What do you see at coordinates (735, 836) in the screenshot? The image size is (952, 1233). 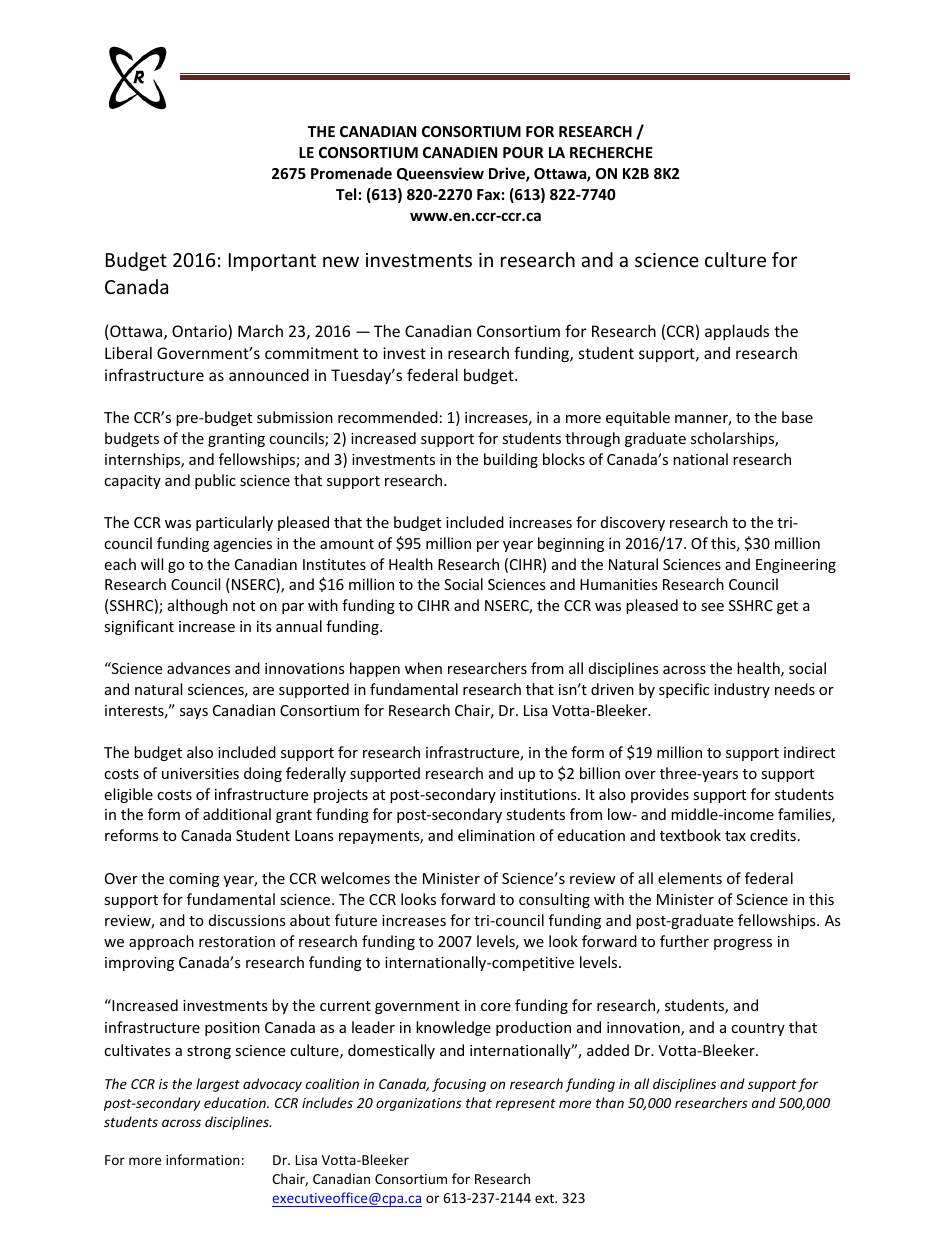 I see `tax` at bounding box center [735, 836].
